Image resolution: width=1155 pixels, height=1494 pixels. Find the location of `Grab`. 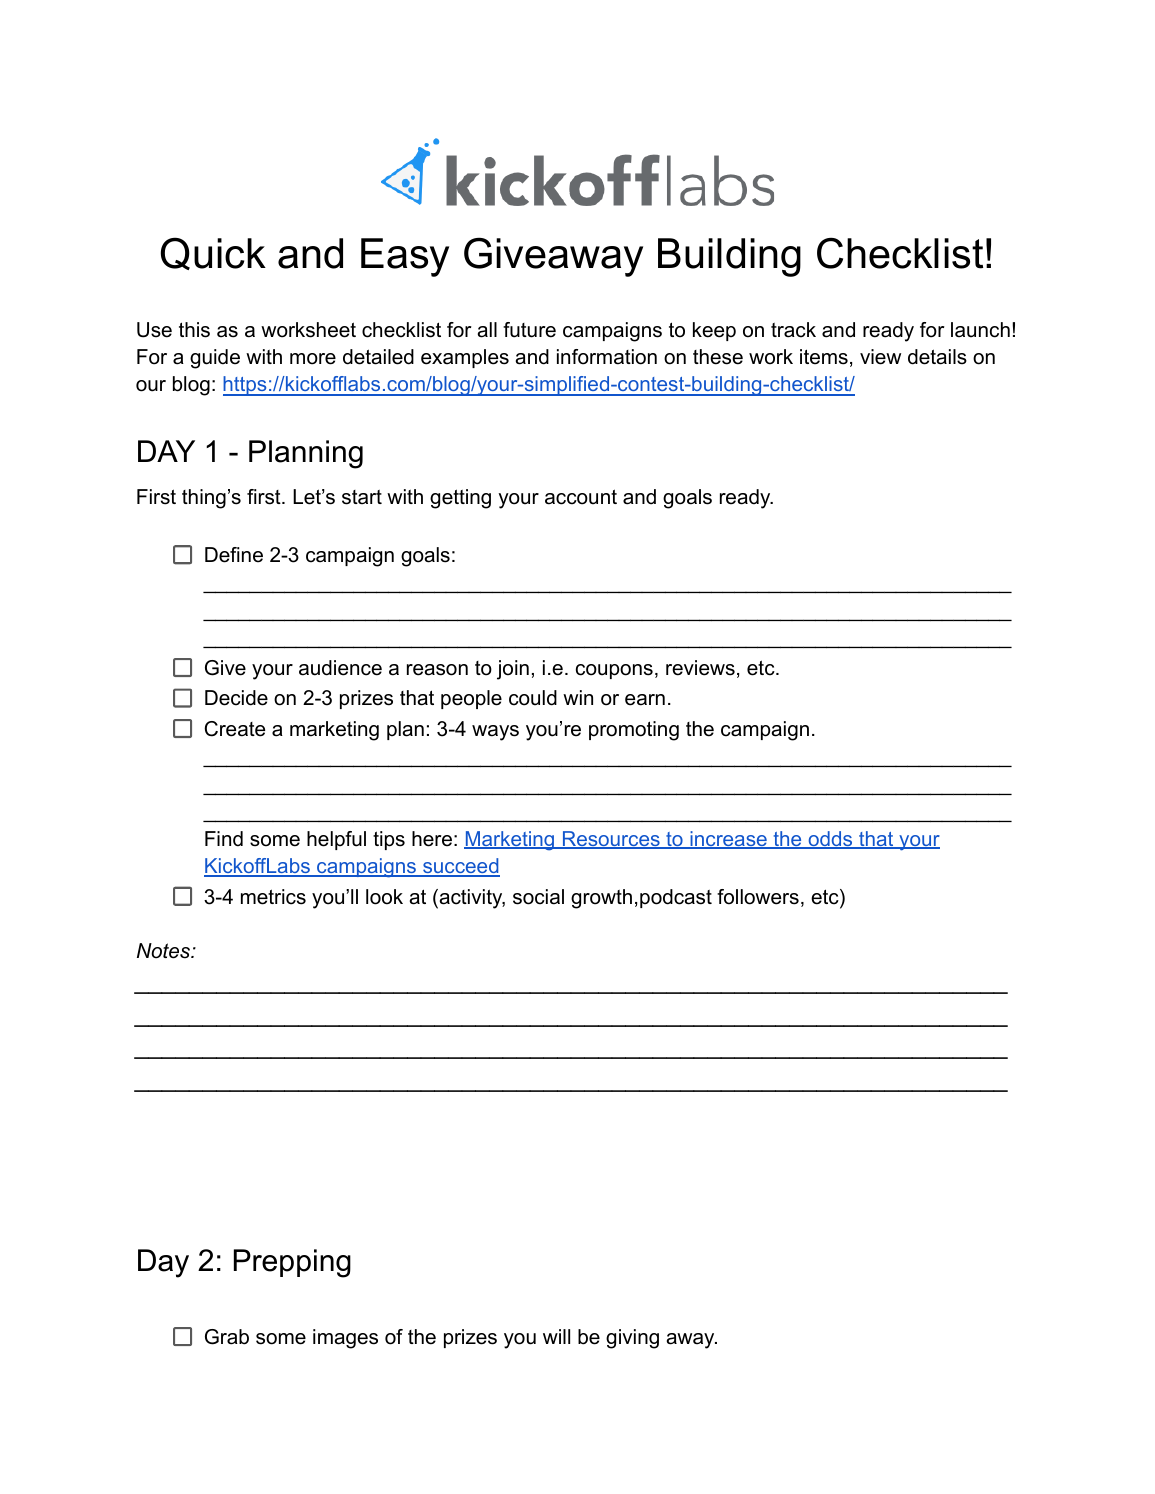

Grab is located at coordinates (227, 1337).
